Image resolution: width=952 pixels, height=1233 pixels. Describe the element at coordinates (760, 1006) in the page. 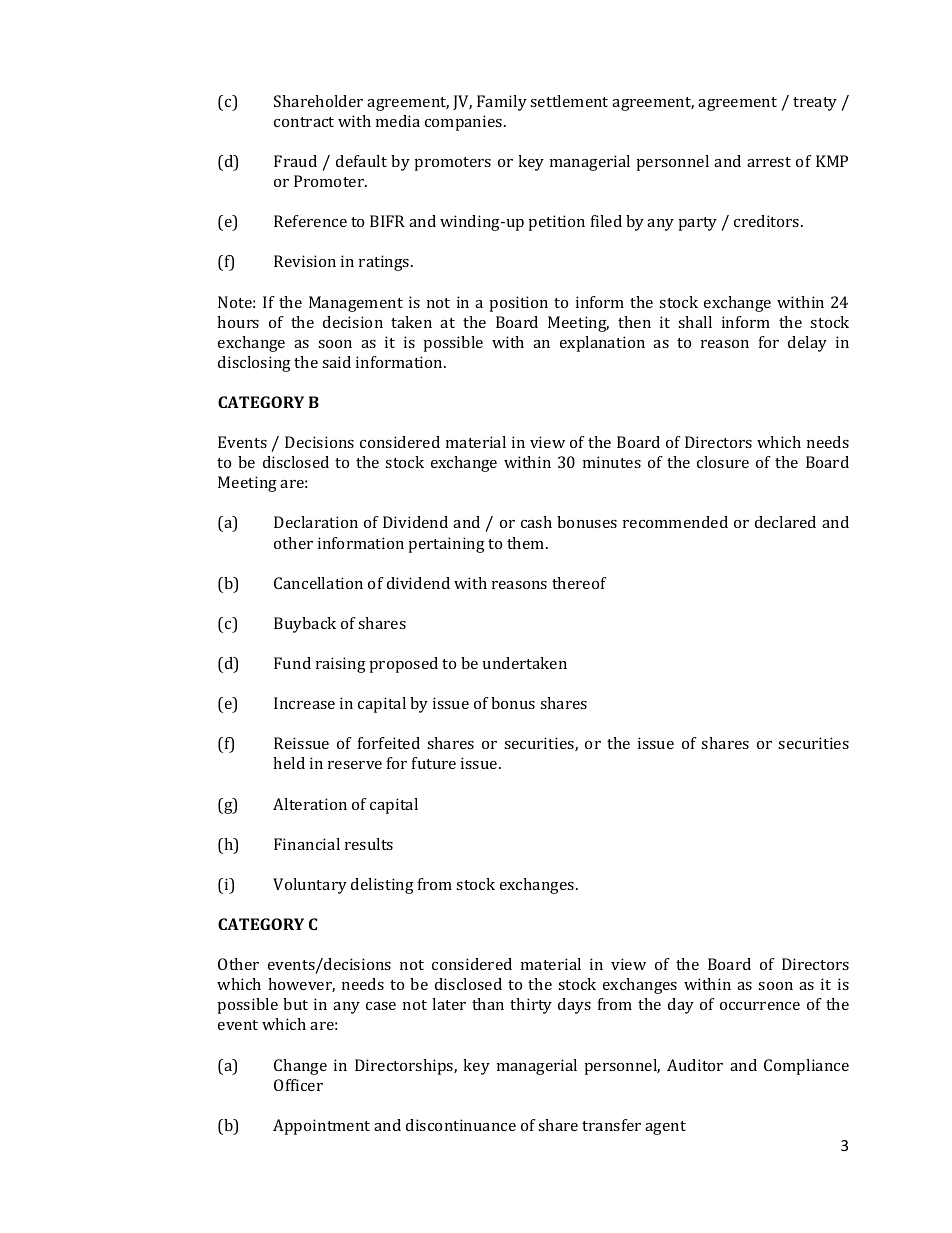

I see `occurrence` at that location.
